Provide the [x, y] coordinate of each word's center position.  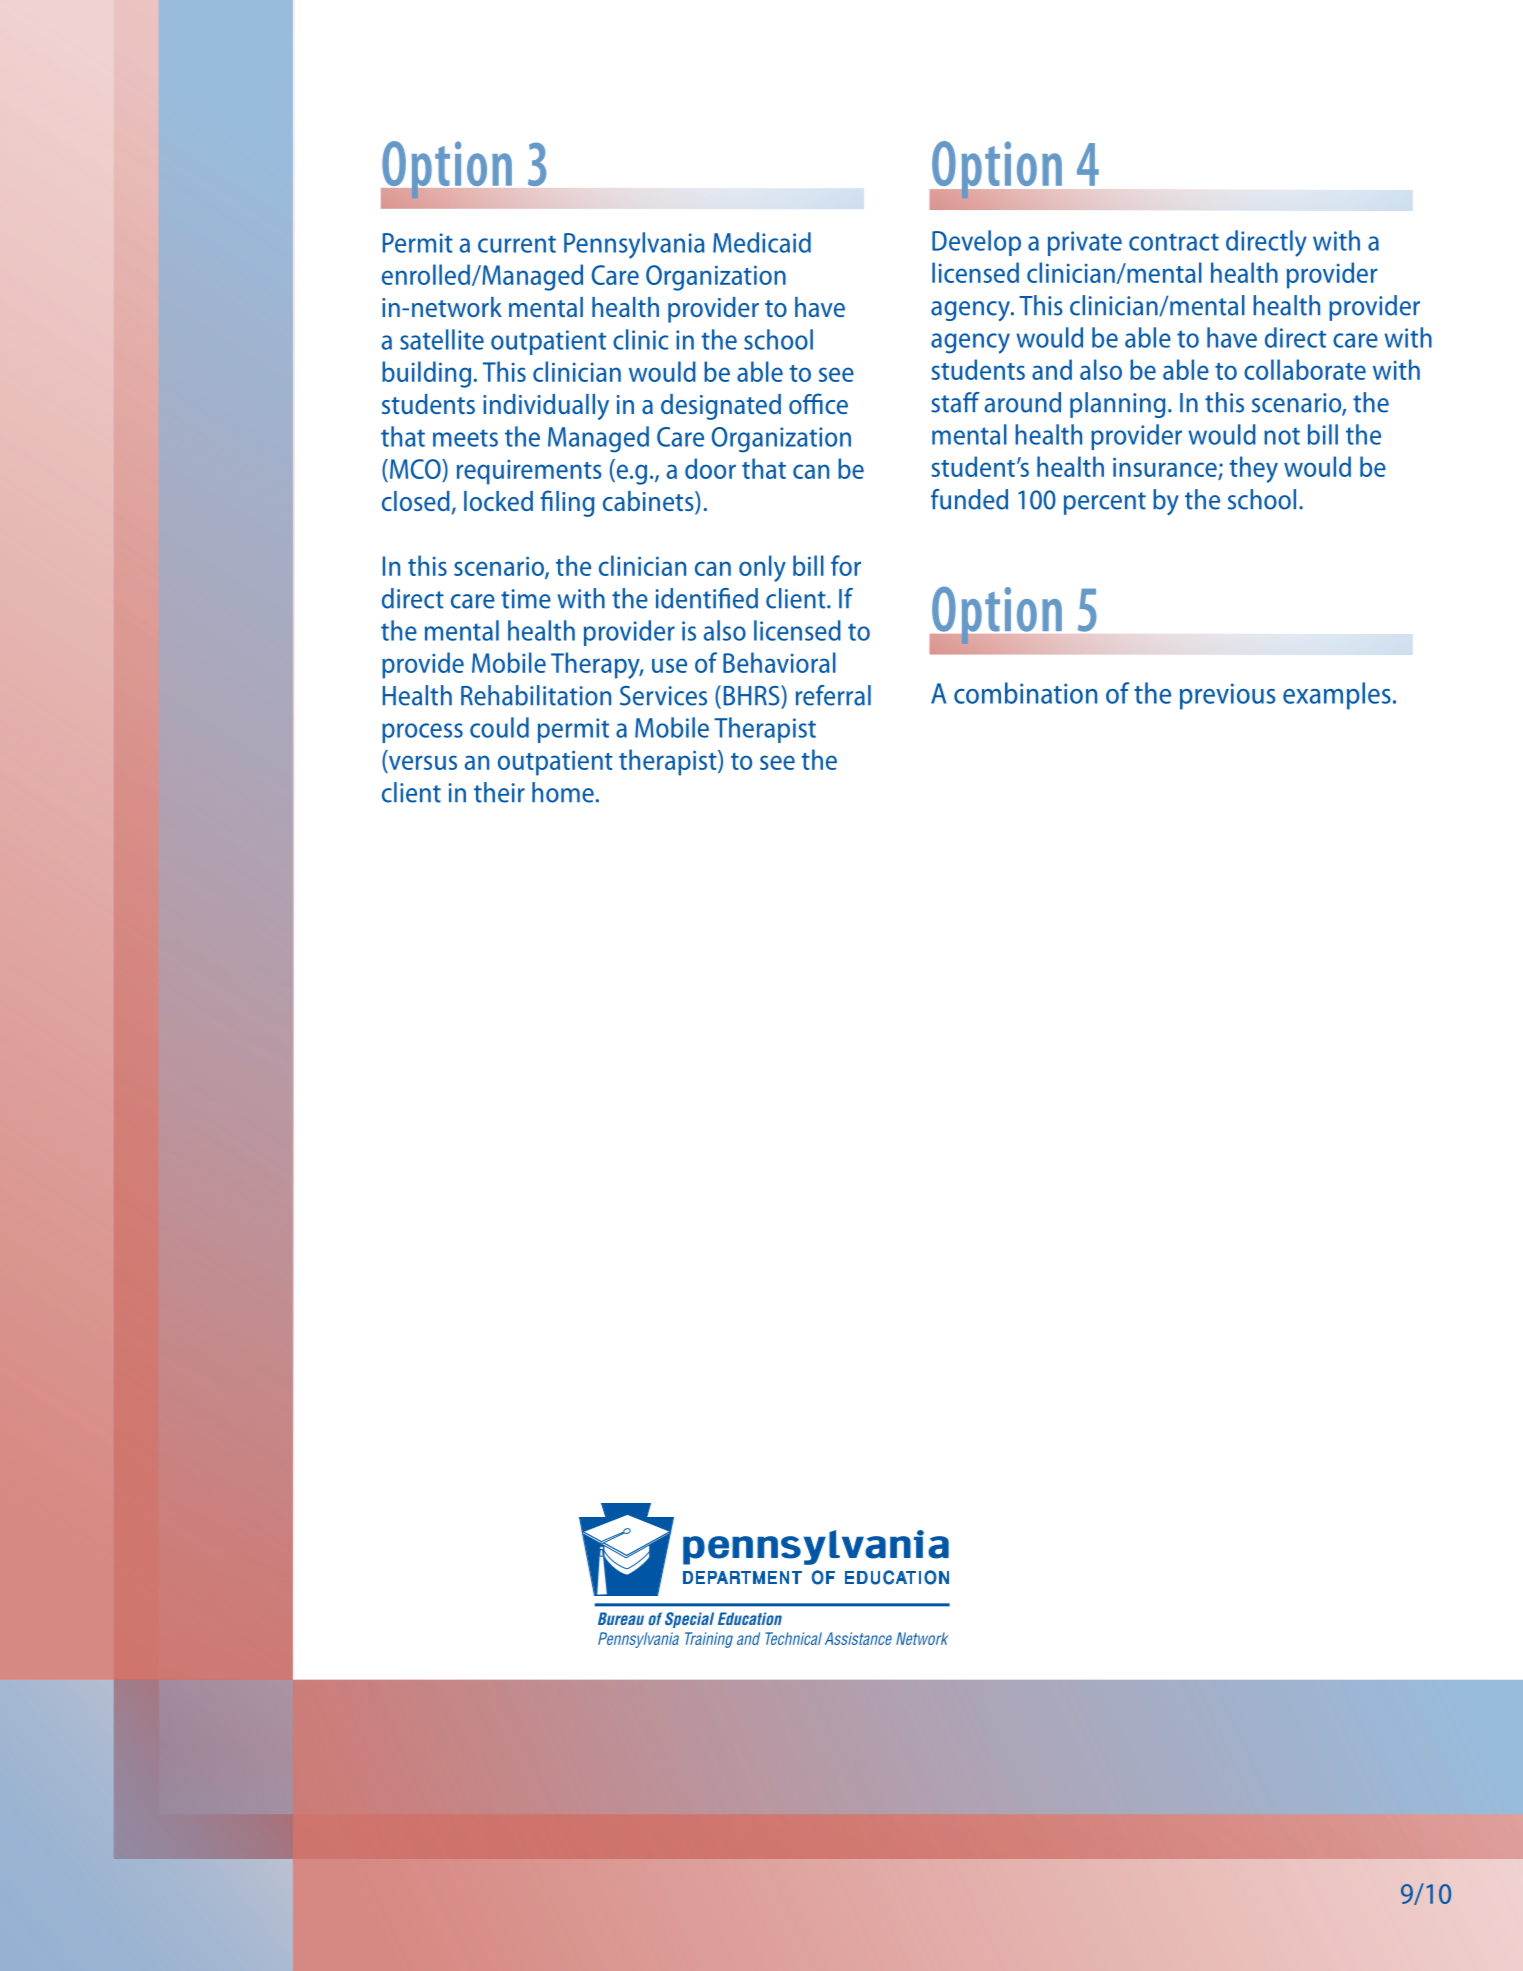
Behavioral [779, 662]
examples [1337, 696]
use [669, 665]
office [818, 403]
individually [546, 407]
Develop [976, 243]
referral [833, 695]
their [499, 792]
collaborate [1305, 369]
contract [1174, 242]
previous [1227, 696]
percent [1105, 503]
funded [969, 499]
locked [498, 501]
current [517, 244]
